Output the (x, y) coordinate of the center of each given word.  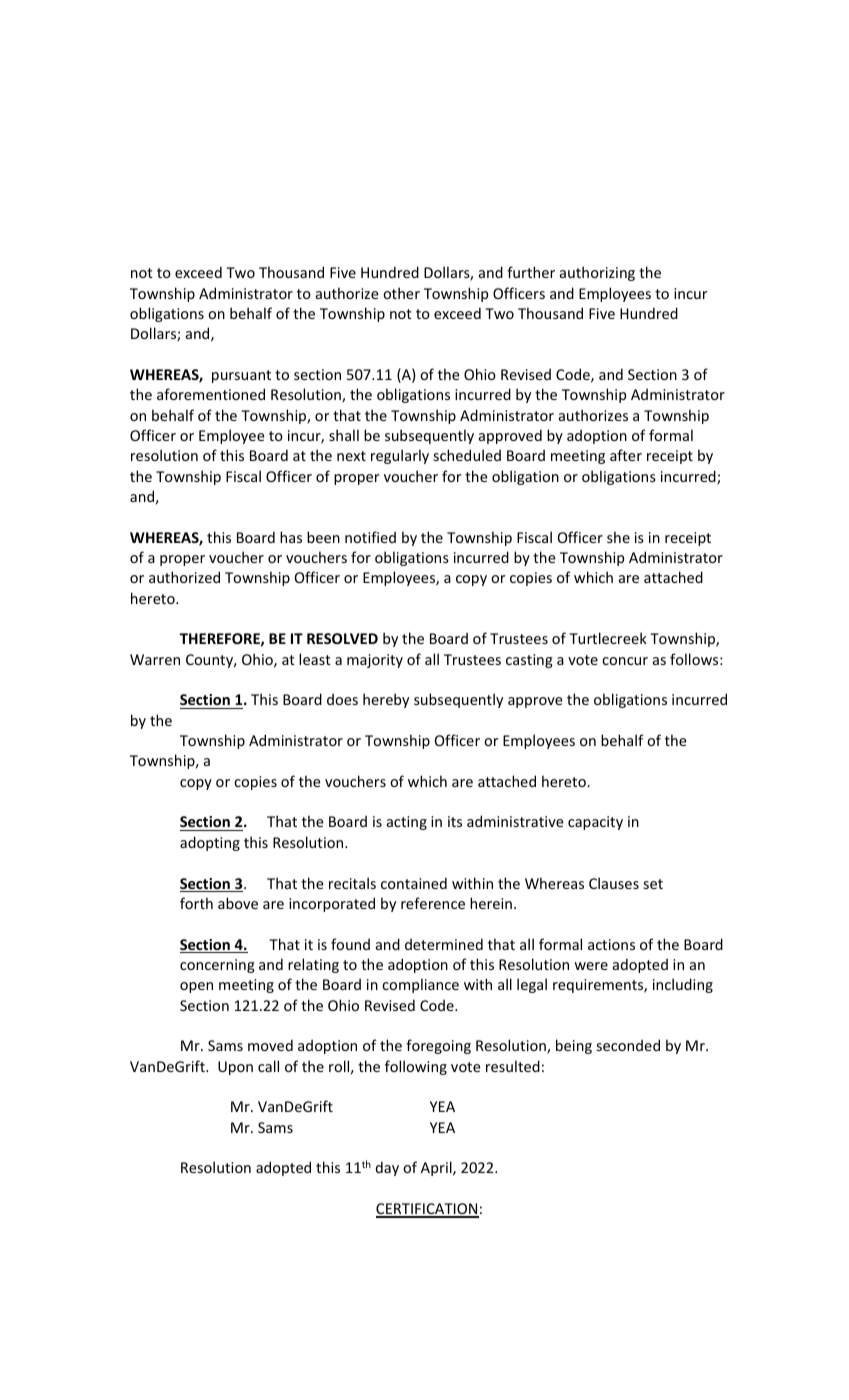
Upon (235, 1068)
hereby (386, 700)
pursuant (241, 376)
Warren (155, 659)
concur (625, 661)
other (401, 293)
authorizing (597, 273)
